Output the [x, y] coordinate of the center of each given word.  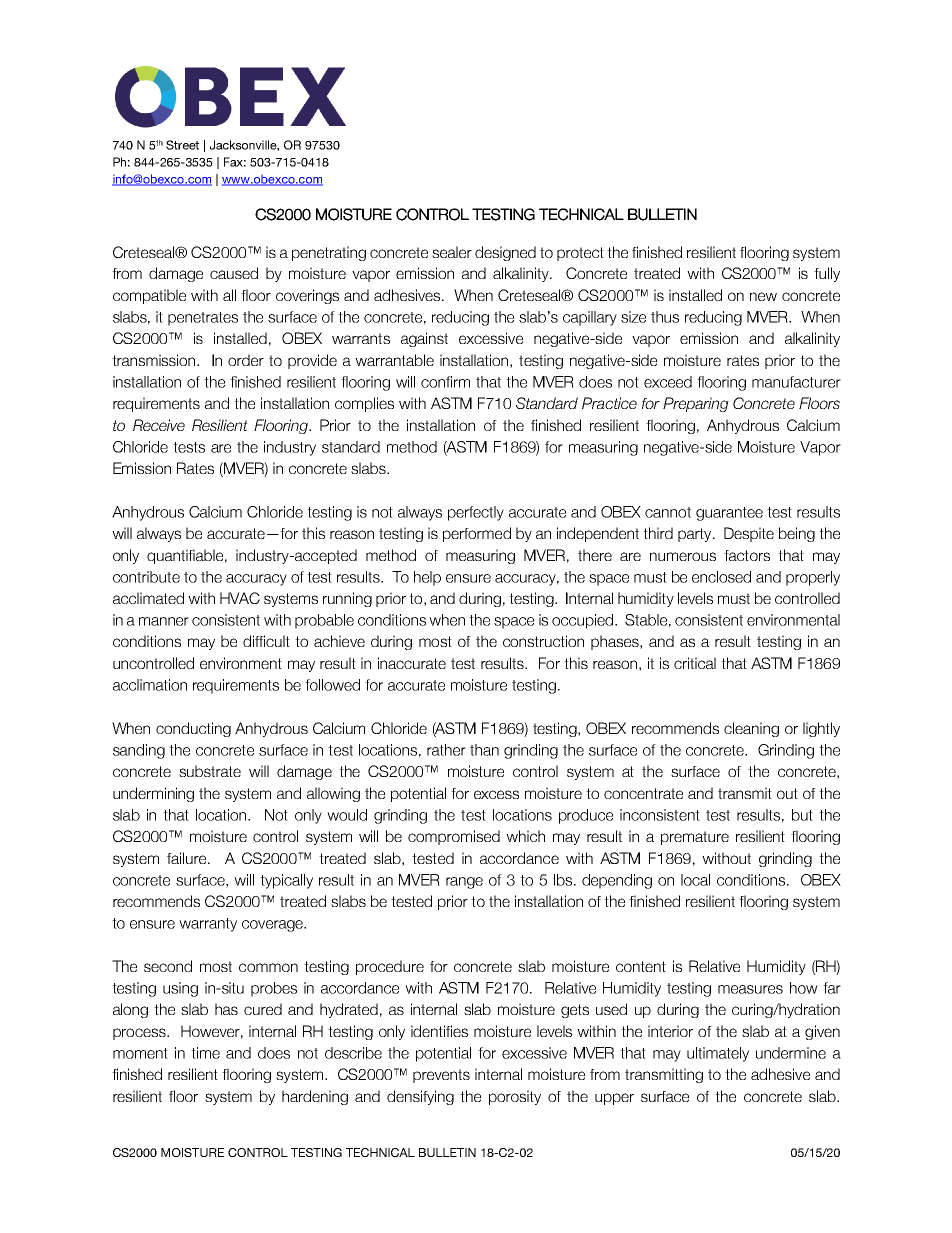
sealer [452, 252]
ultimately [718, 1054]
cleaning [751, 729]
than [484, 750]
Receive [159, 425]
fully [827, 274]
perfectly [476, 513]
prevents [441, 1076]
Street [182, 145]
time [205, 1053]
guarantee [729, 514]
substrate [210, 771]
